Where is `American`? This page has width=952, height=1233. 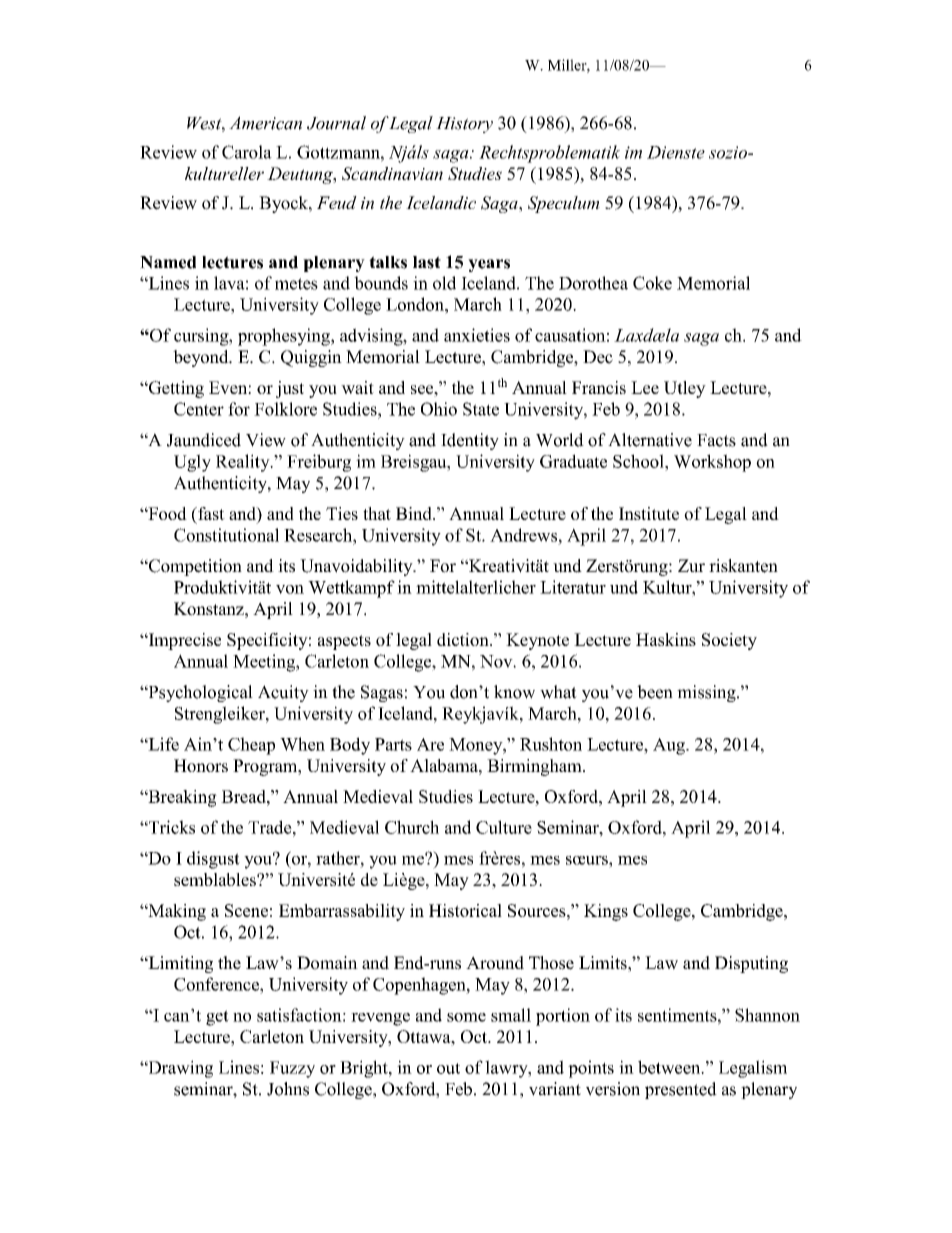 American is located at coordinates (265, 123).
